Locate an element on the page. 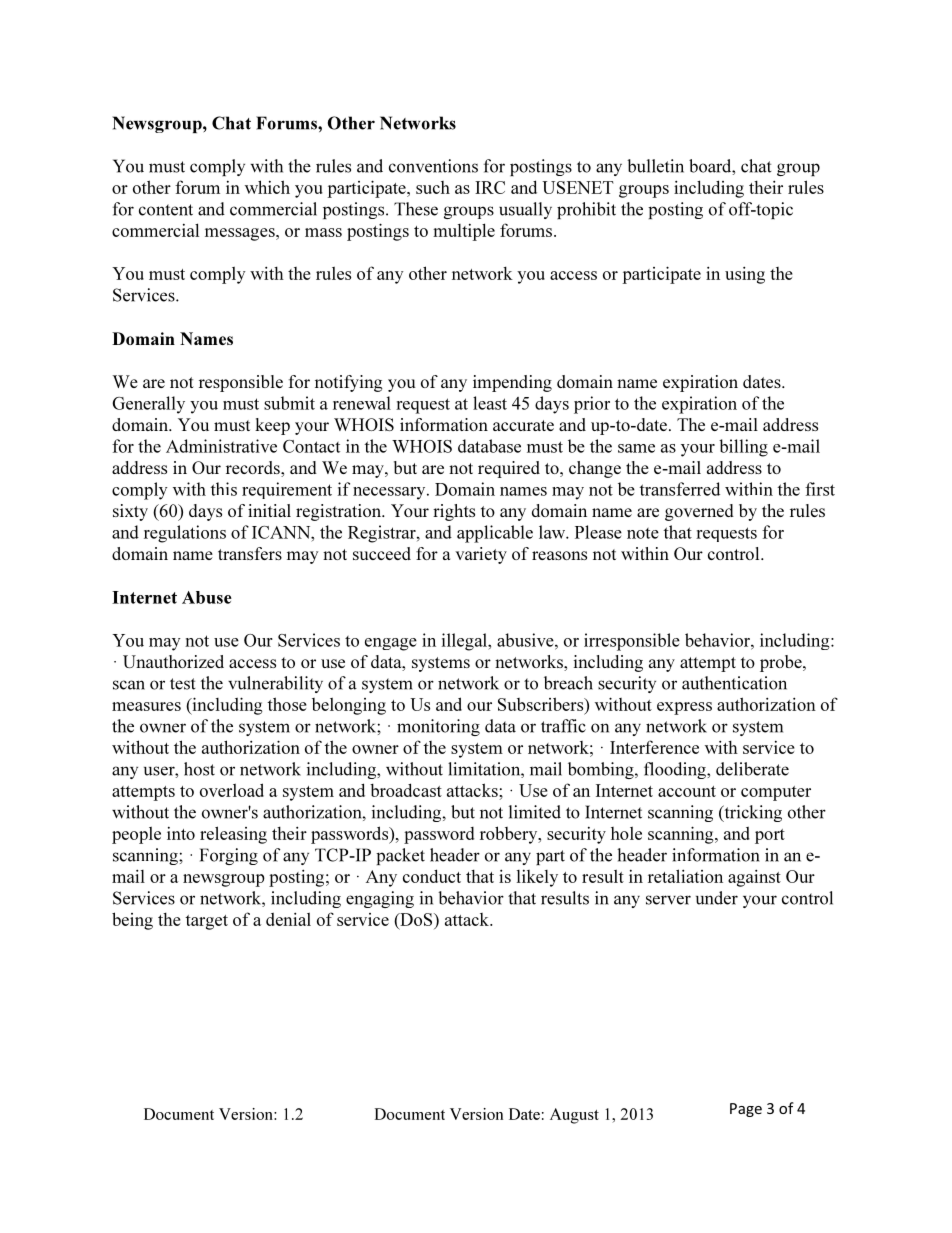 This image has height=1233, width=952. IRC is located at coordinates (490, 187).
